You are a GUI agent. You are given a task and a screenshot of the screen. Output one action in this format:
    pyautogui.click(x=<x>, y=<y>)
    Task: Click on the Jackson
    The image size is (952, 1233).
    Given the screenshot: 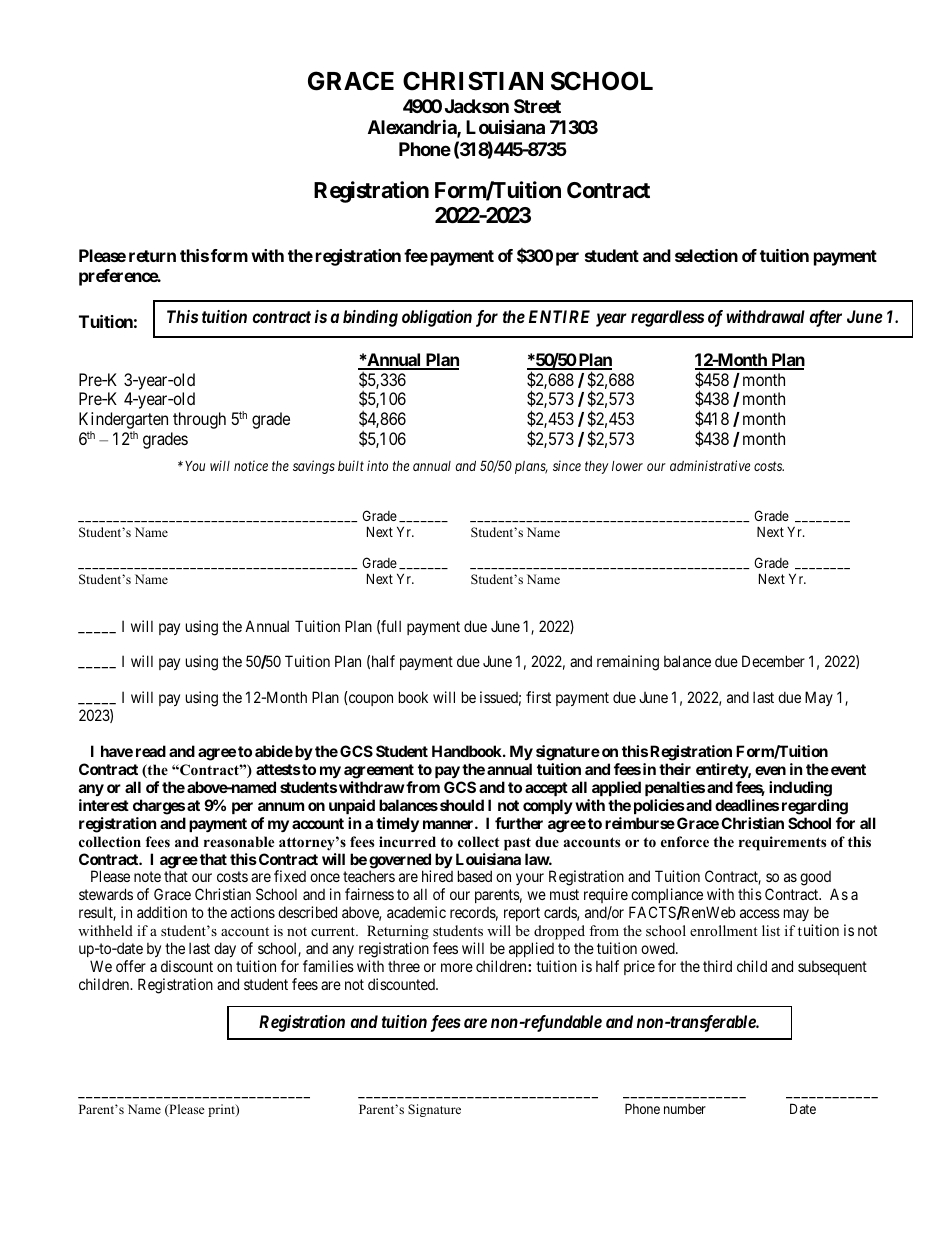 What is the action you would take?
    pyautogui.click(x=477, y=106)
